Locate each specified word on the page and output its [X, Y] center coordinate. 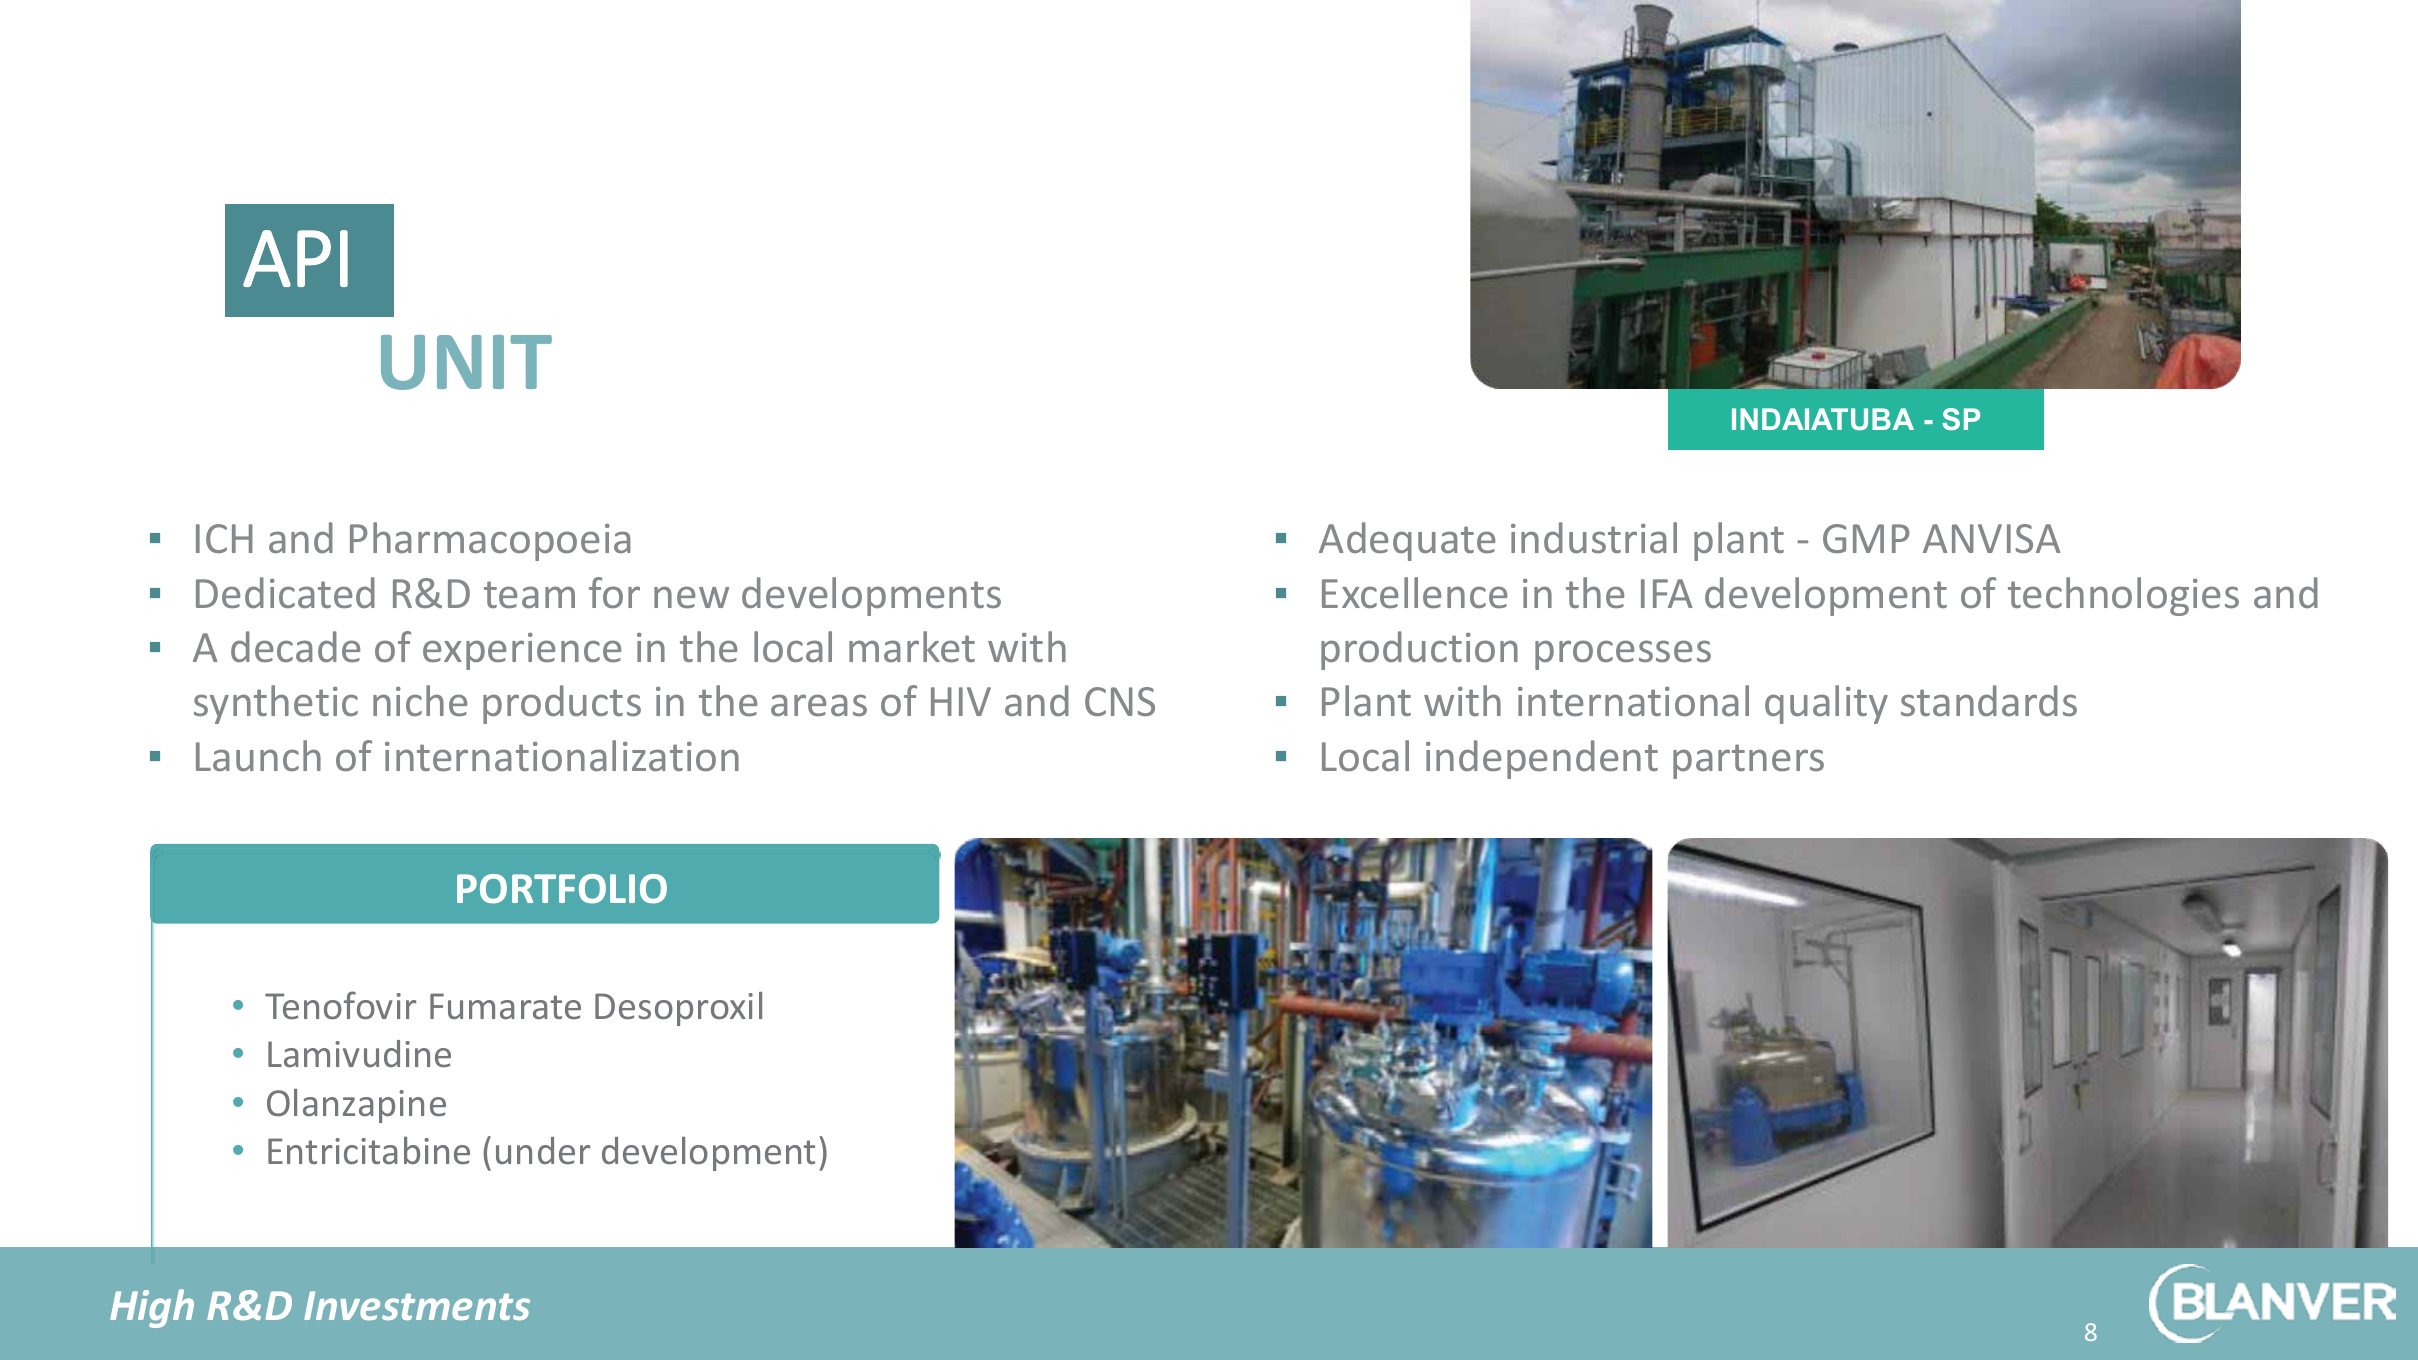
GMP [1866, 538]
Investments [417, 1305]
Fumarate [505, 1006]
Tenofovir [340, 1005]
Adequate [1407, 541]
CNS [1120, 701]
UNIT [466, 362]
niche [420, 700]
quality [1826, 704]
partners [1748, 761]
